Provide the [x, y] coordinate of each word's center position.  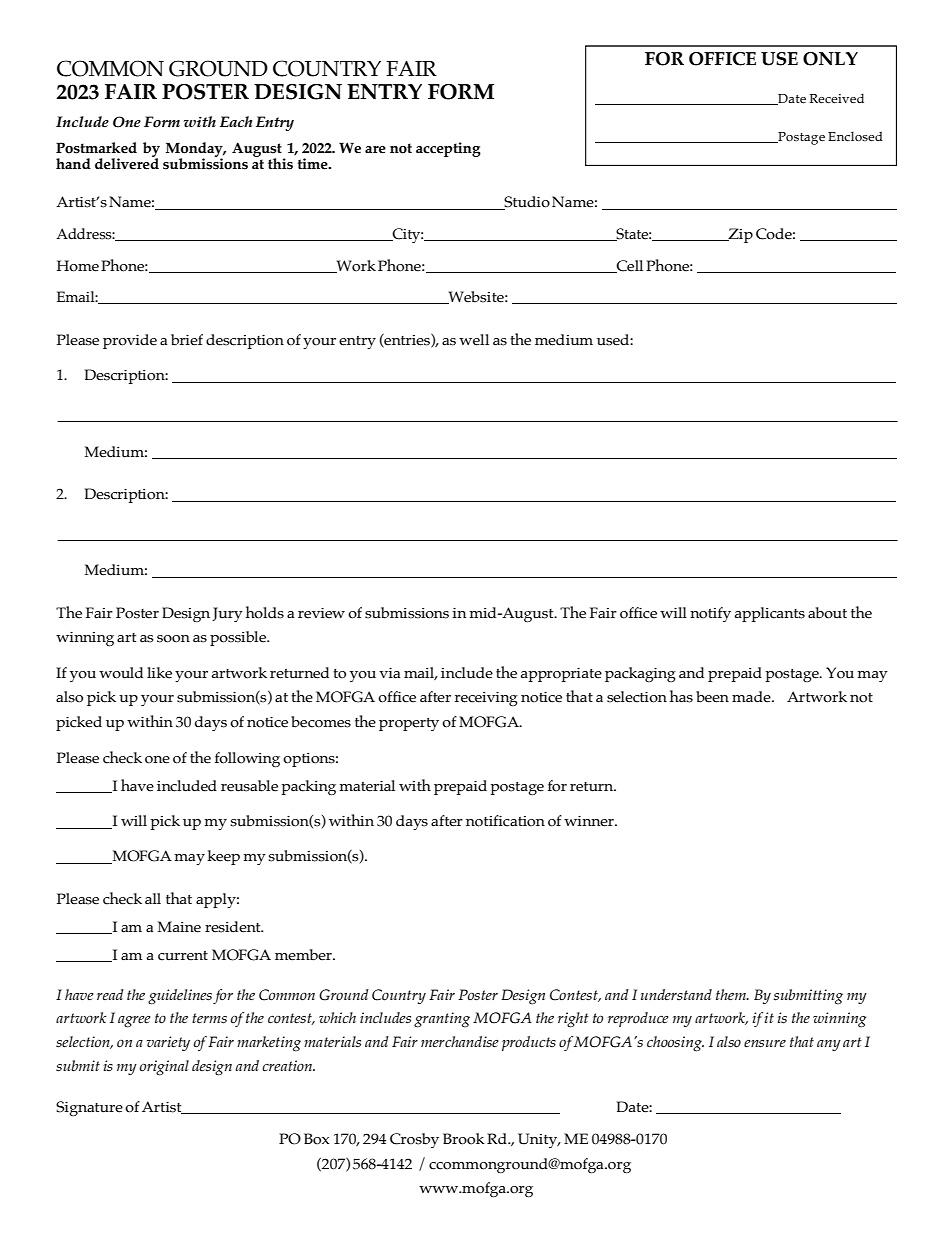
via [389, 673]
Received [837, 98]
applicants [770, 614]
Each [236, 121]
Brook [464, 1139]
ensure [765, 1044]
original [164, 1068]
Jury [227, 614]
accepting [448, 149]
